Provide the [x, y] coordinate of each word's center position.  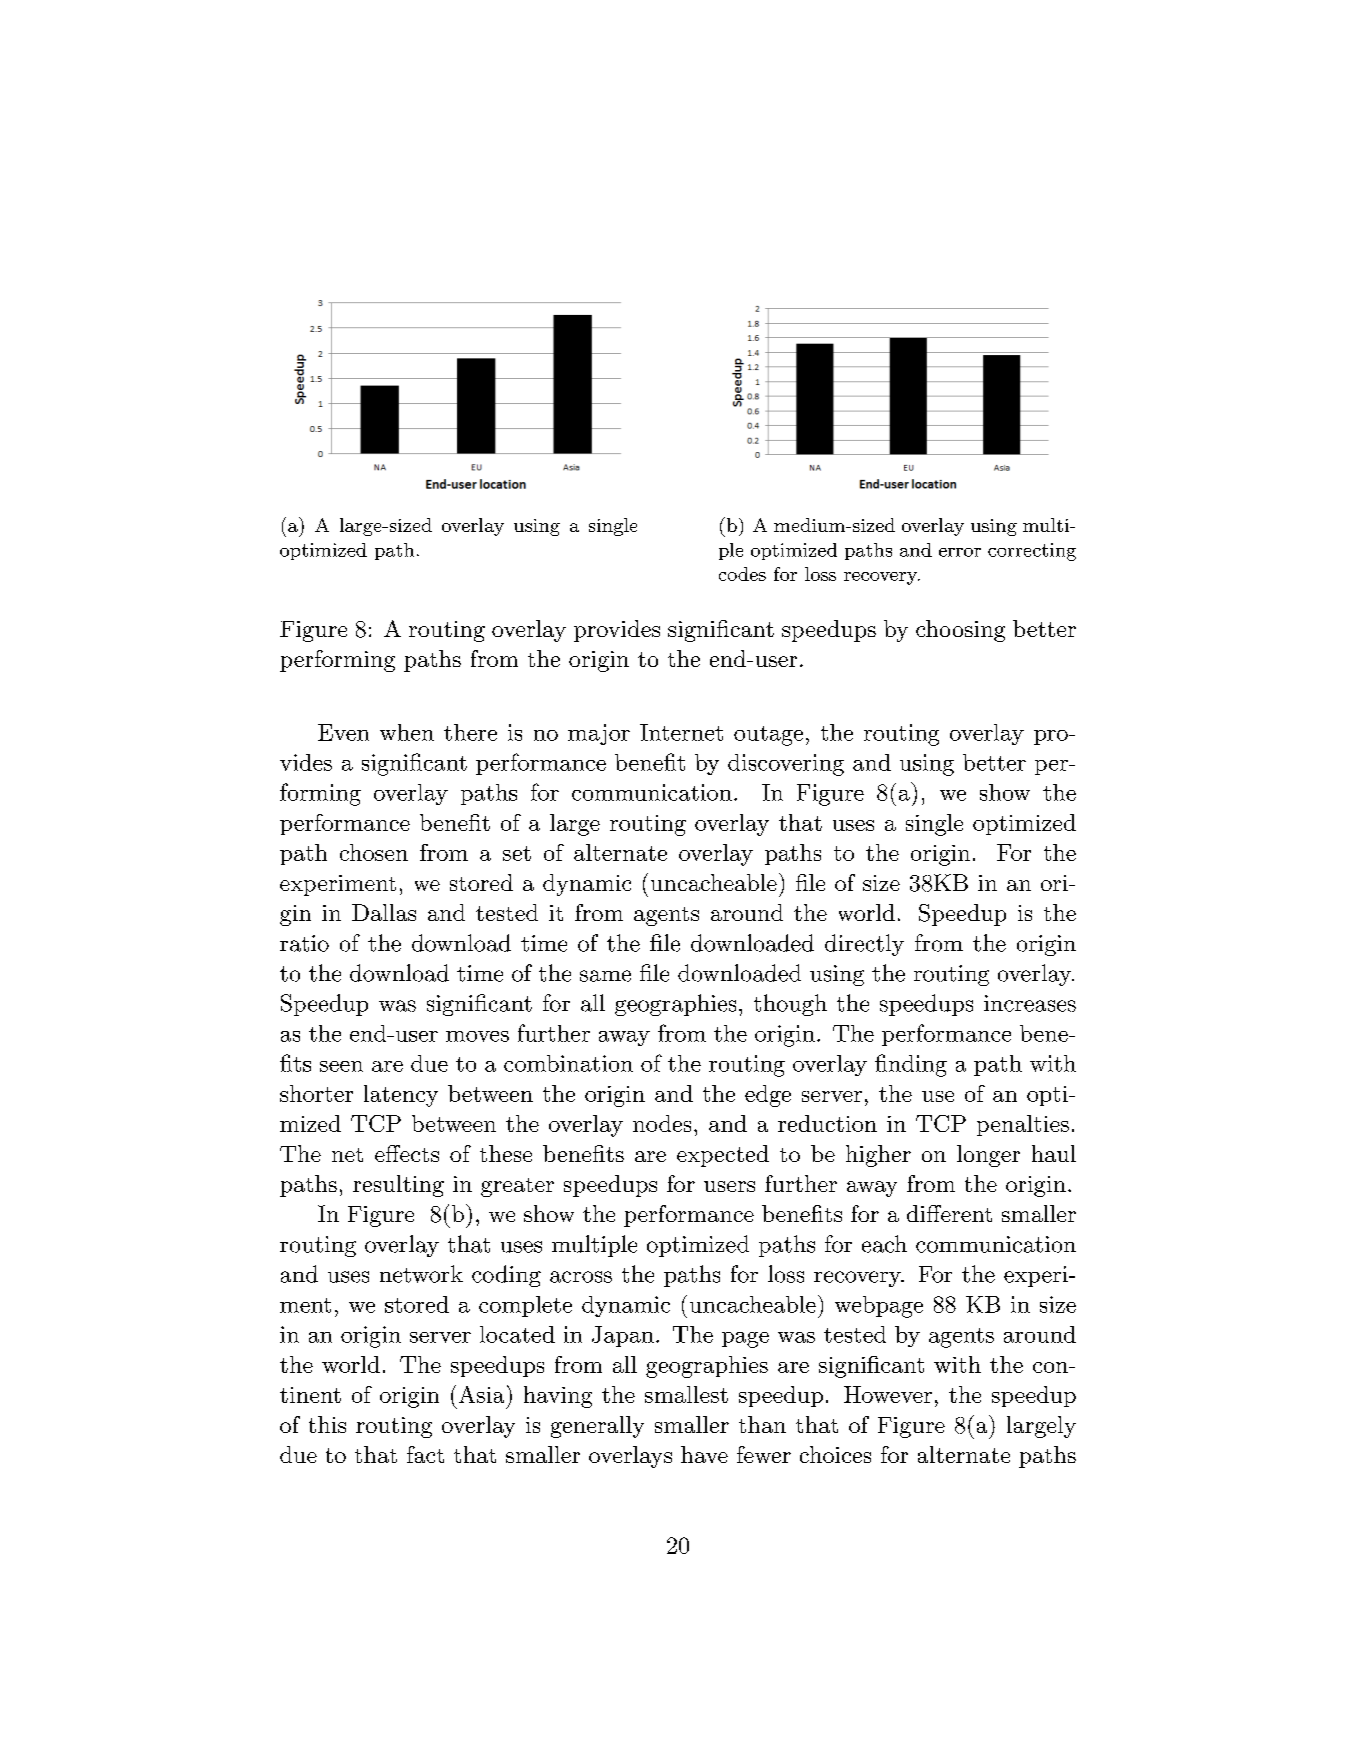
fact [425, 1454]
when [407, 732]
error [960, 552]
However [888, 1394]
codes [742, 574]
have [704, 1454]
